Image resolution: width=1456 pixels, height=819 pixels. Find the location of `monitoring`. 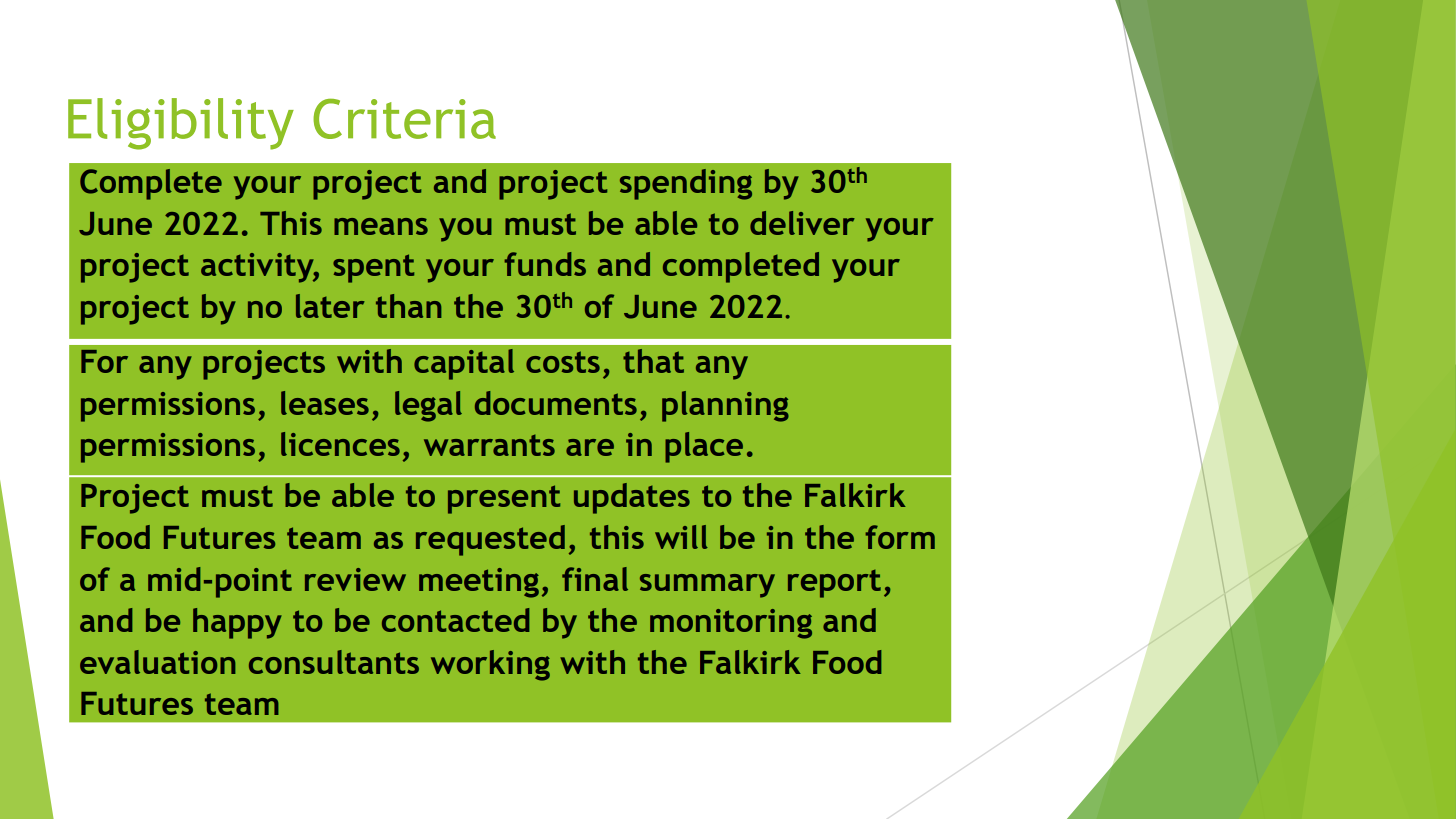

monitoring is located at coordinates (731, 624).
